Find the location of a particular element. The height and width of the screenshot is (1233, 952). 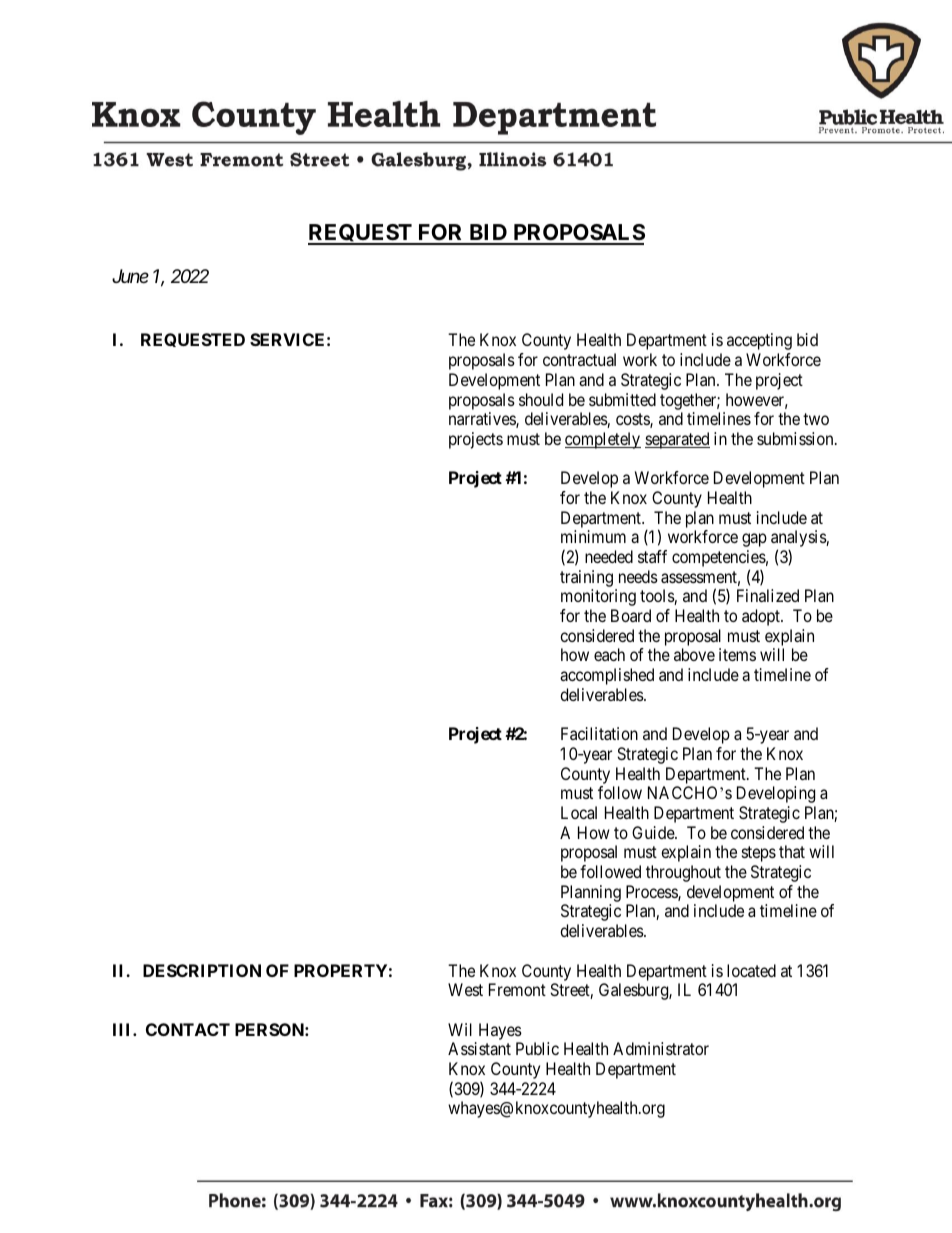

CONTACT is located at coordinates (188, 1029).
